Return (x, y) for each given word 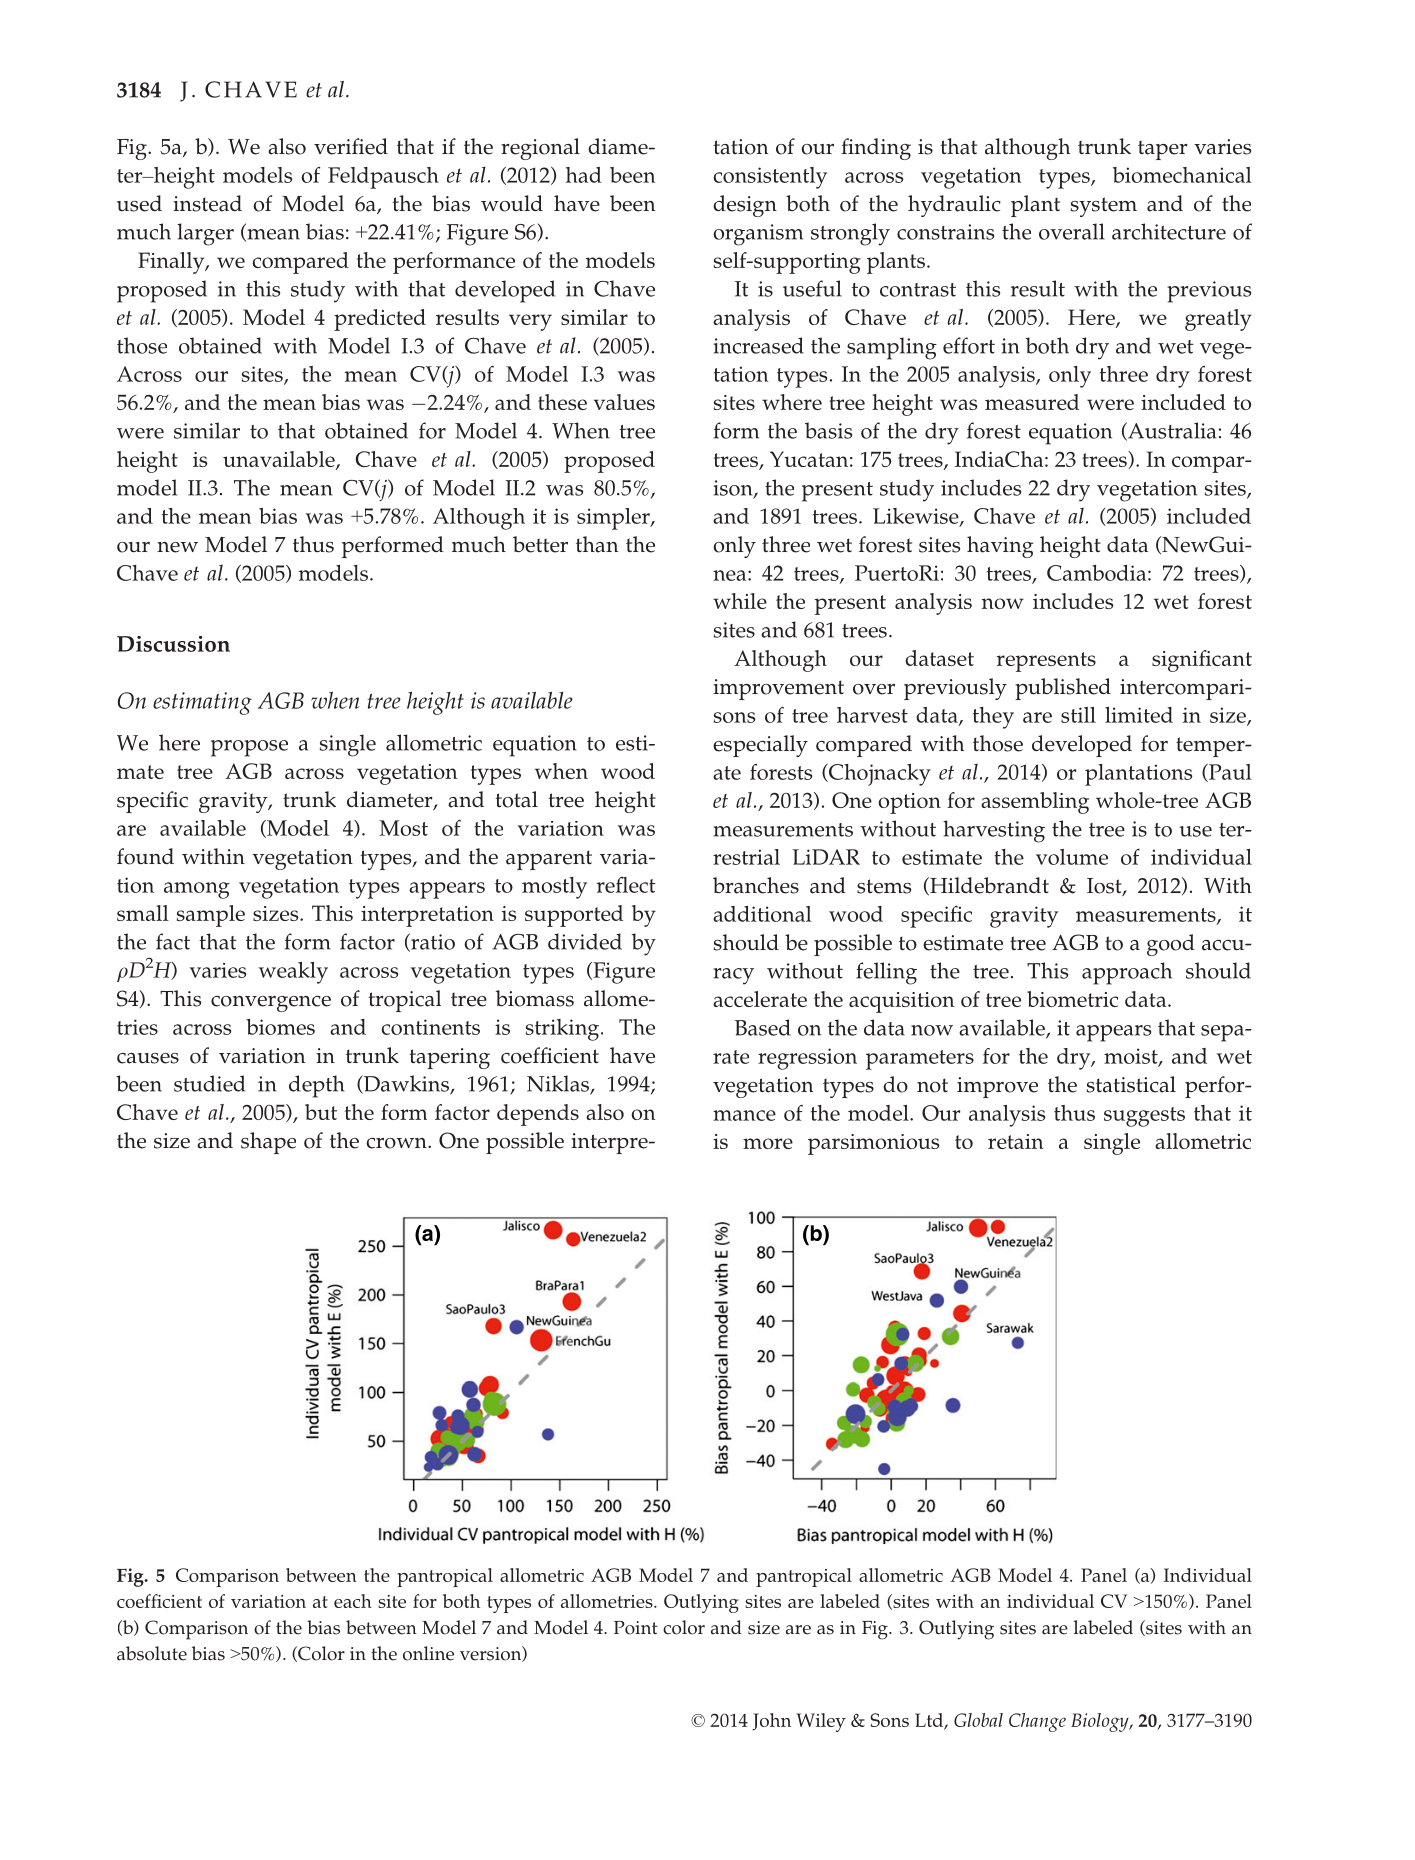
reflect (626, 885)
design (745, 206)
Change (1037, 1722)
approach (1127, 973)
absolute (152, 1653)
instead (207, 203)
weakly (293, 973)
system (1104, 207)
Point (636, 1628)
